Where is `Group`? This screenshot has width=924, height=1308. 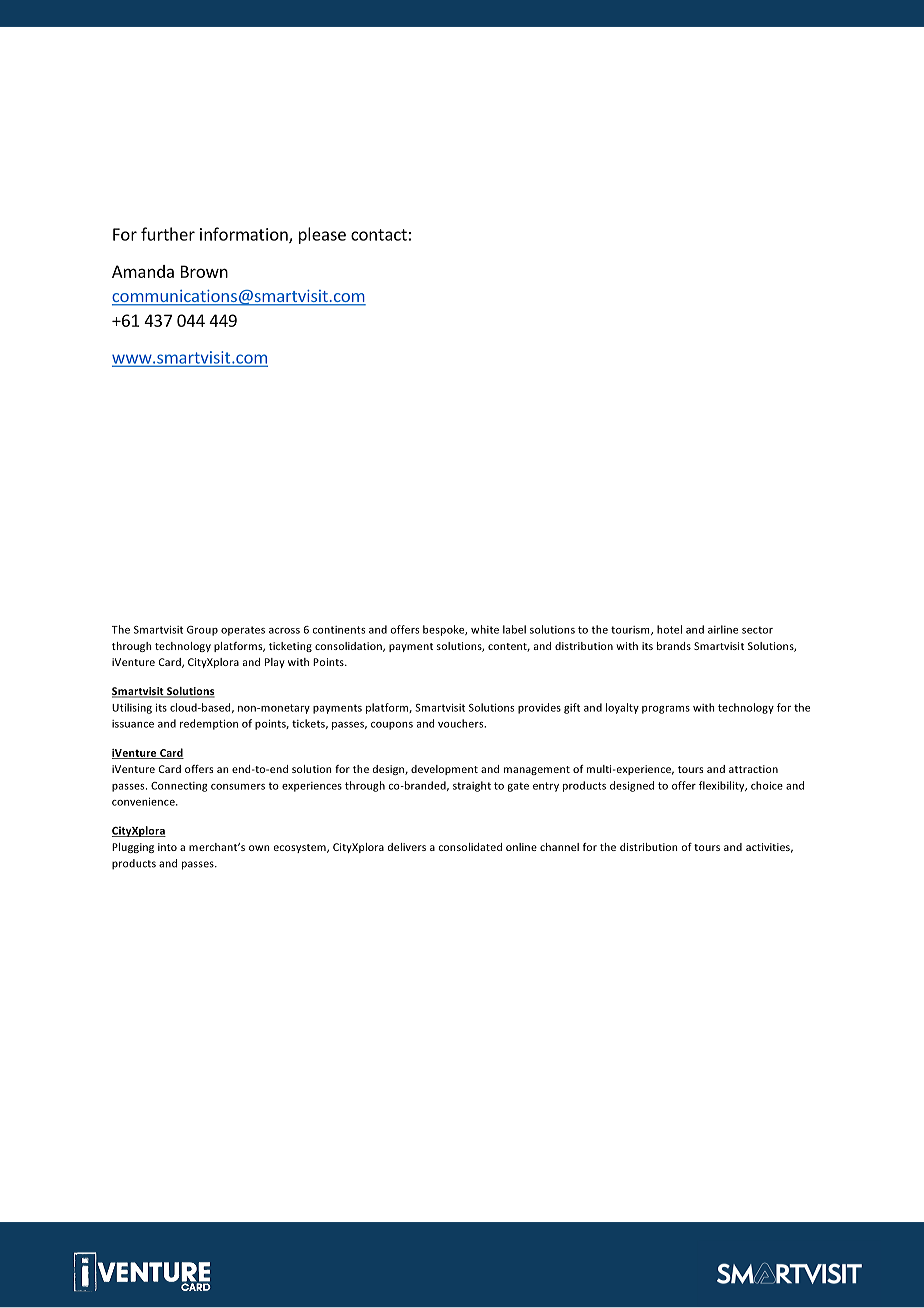
Group is located at coordinates (202, 631).
